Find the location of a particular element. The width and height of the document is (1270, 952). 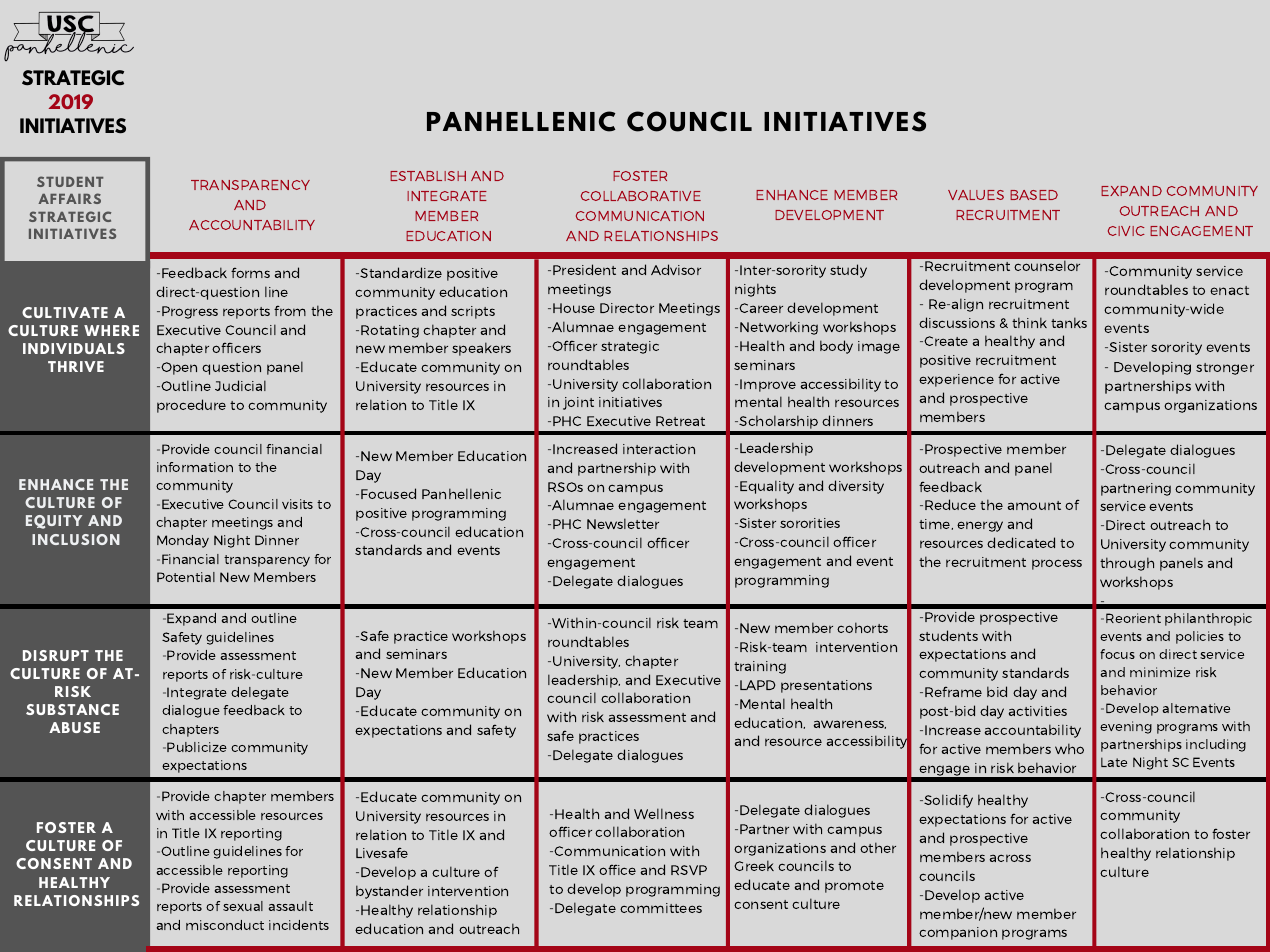

amount is located at coordinates (1034, 505).
